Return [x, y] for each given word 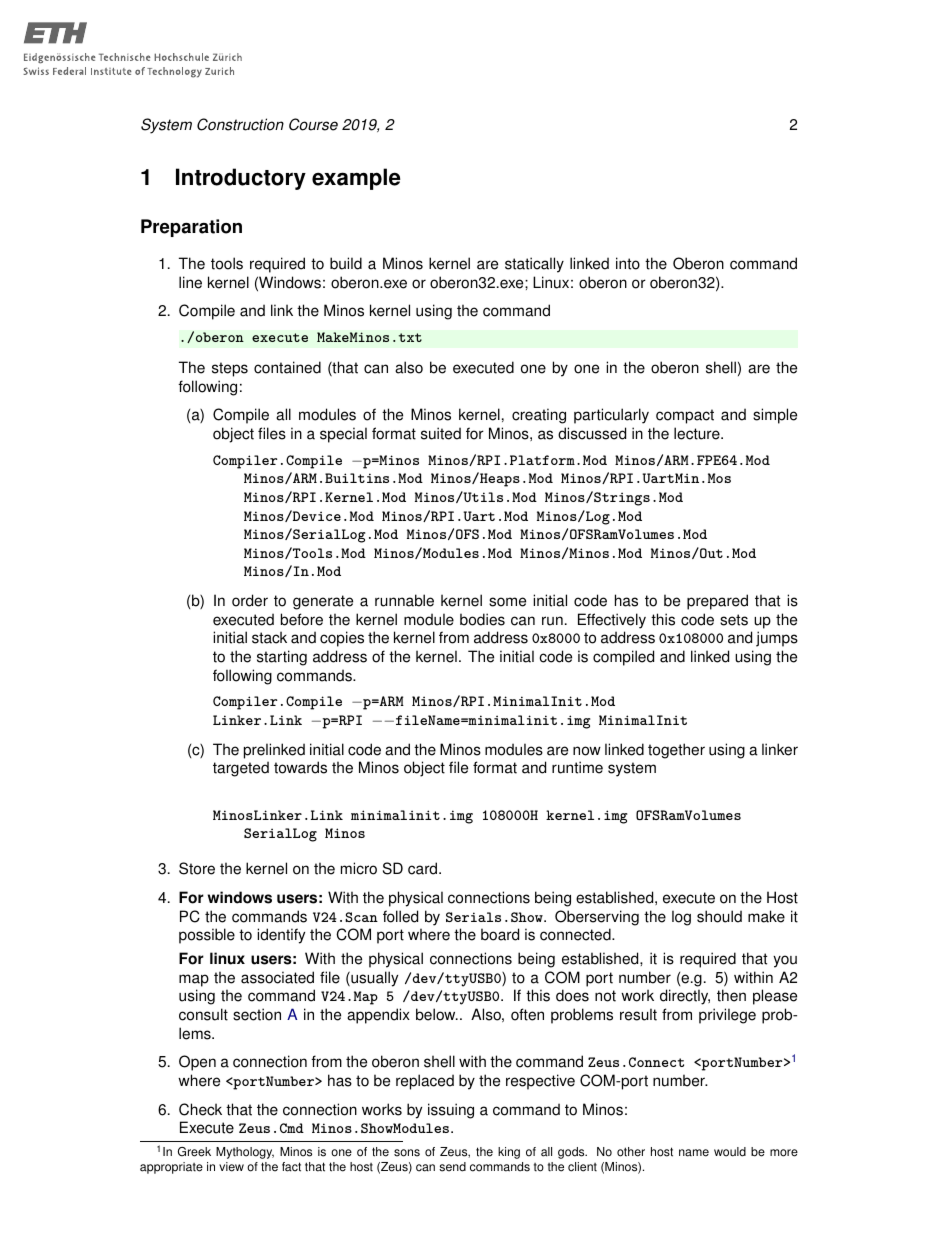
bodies [482, 619]
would [730, 1152]
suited [441, 433]
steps [230, 369]
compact [685, 416]
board [500, 934]
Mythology [245, 1153]
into [628, 263]
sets [734, 620]
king [509, 1153]
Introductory [241, 179]
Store [197, 868]
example [356, 179]
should [719, 916]
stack [269, 637]
